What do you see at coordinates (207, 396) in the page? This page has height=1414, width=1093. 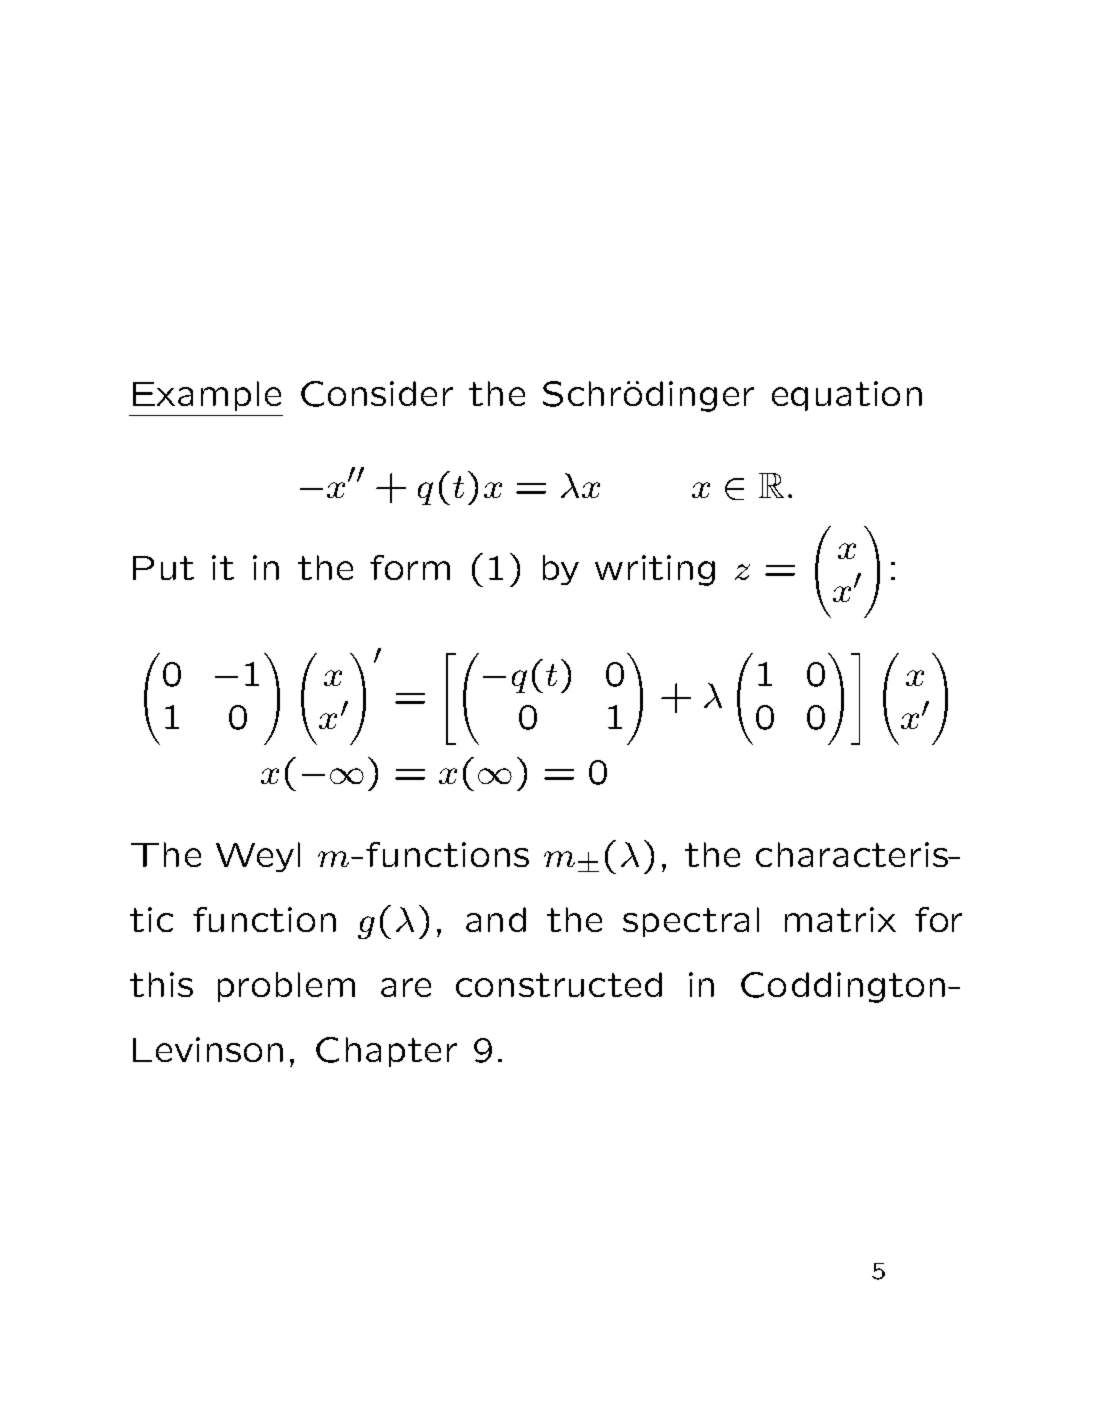 I see `Example` at bounding box center [207, 396].
